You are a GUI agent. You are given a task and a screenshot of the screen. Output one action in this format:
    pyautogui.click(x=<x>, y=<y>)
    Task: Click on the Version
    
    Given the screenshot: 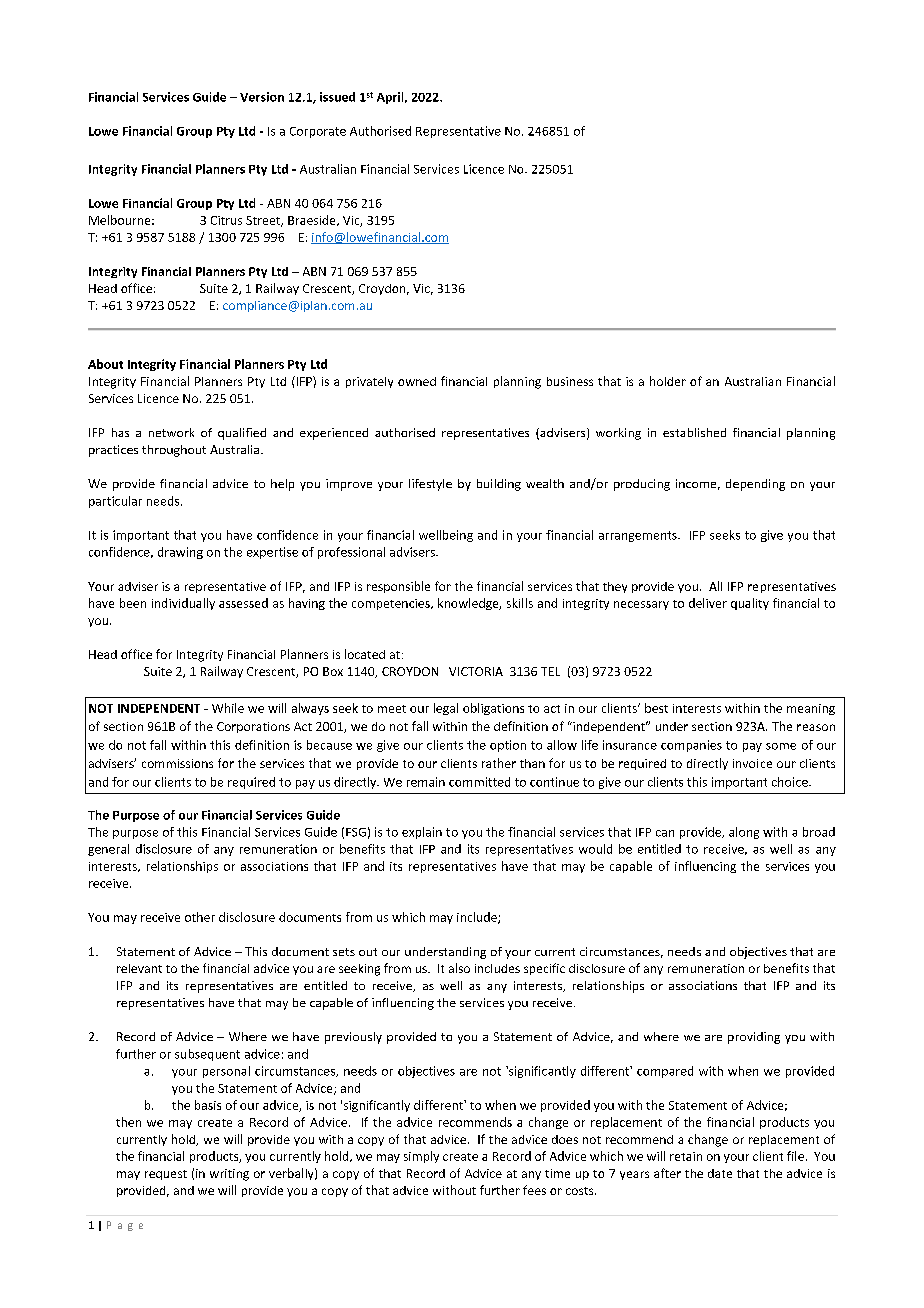 What is the action you would take?
    pyautogui.click(x=262, y=97)
